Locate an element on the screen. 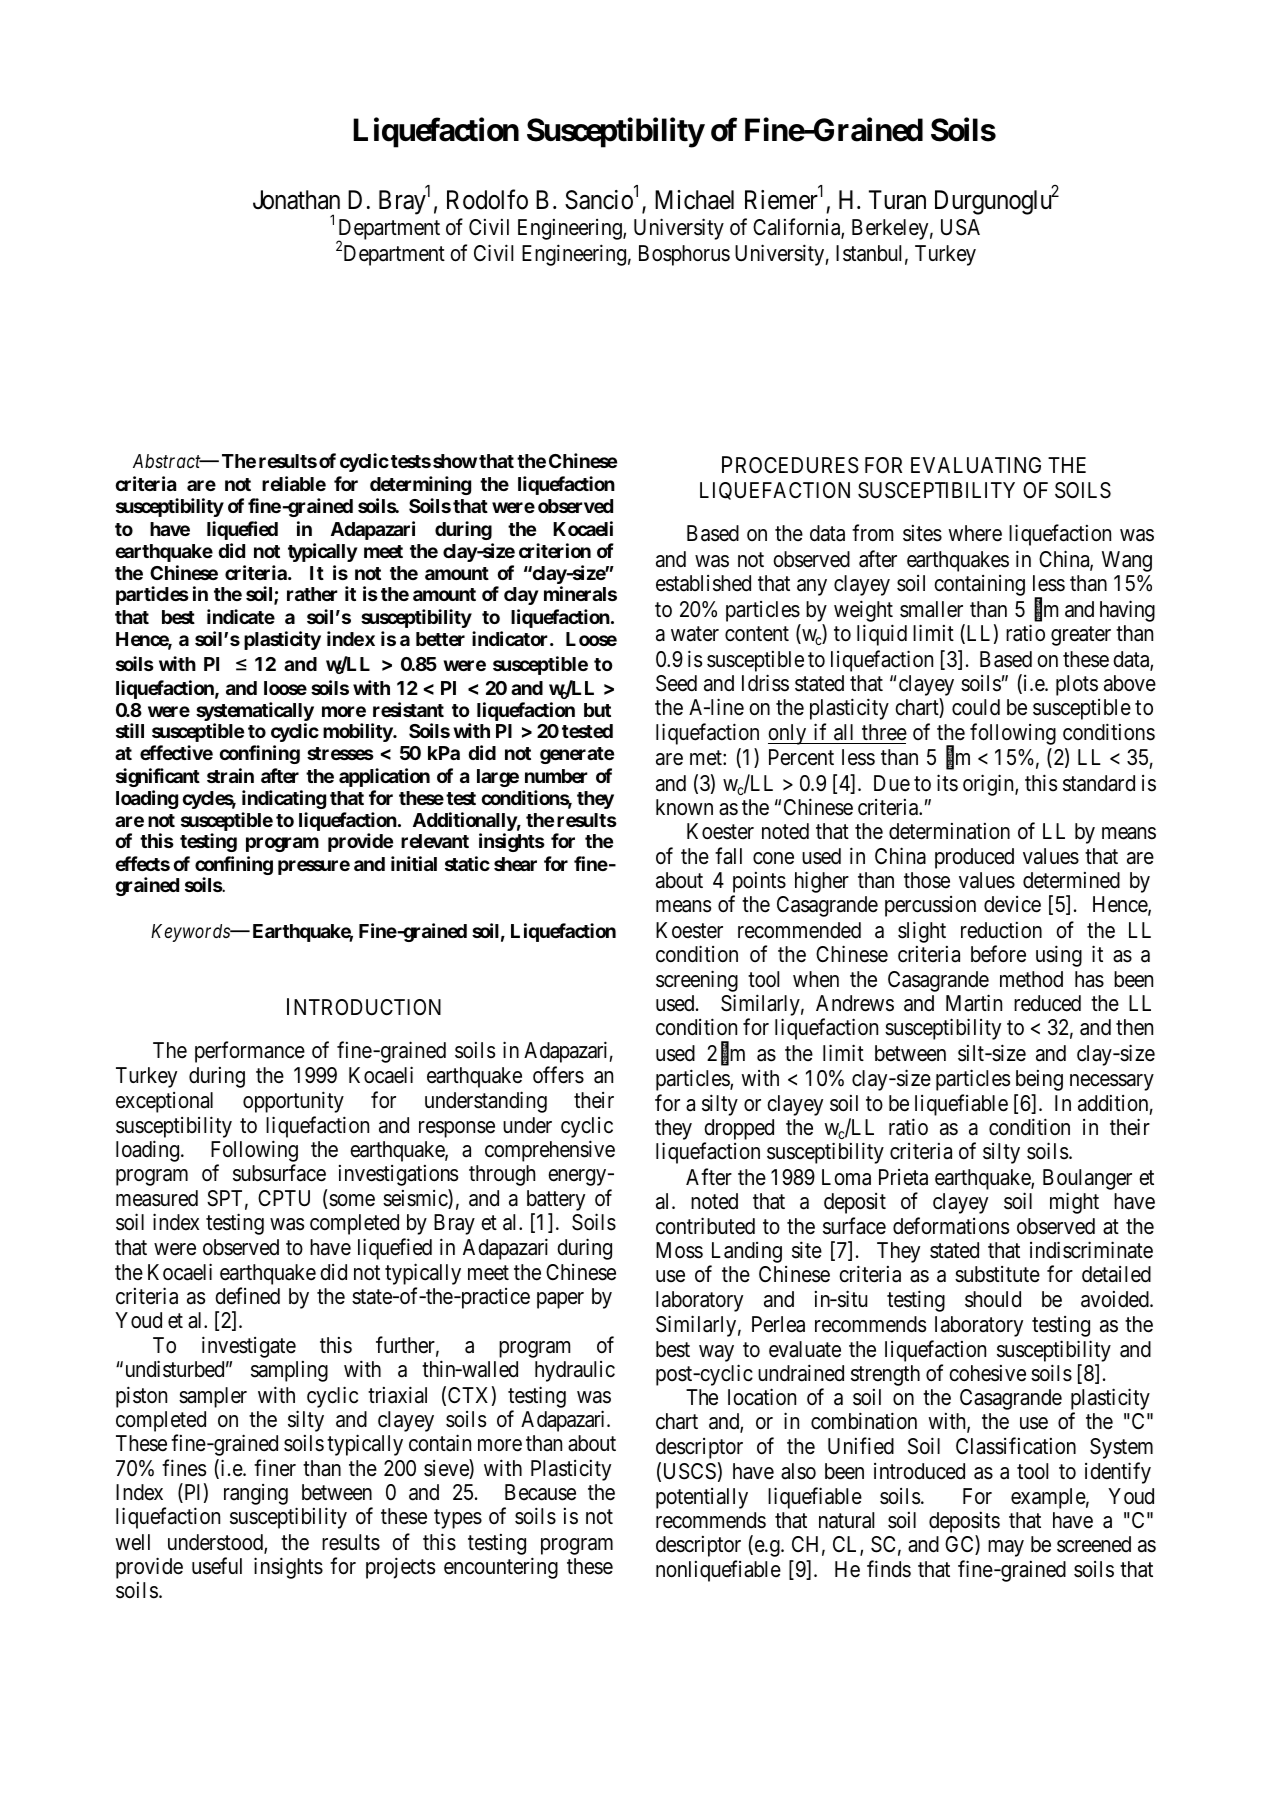 The height and width of the screenshot is (1796, 1269). Michael is located at coordinates (694, 200).
